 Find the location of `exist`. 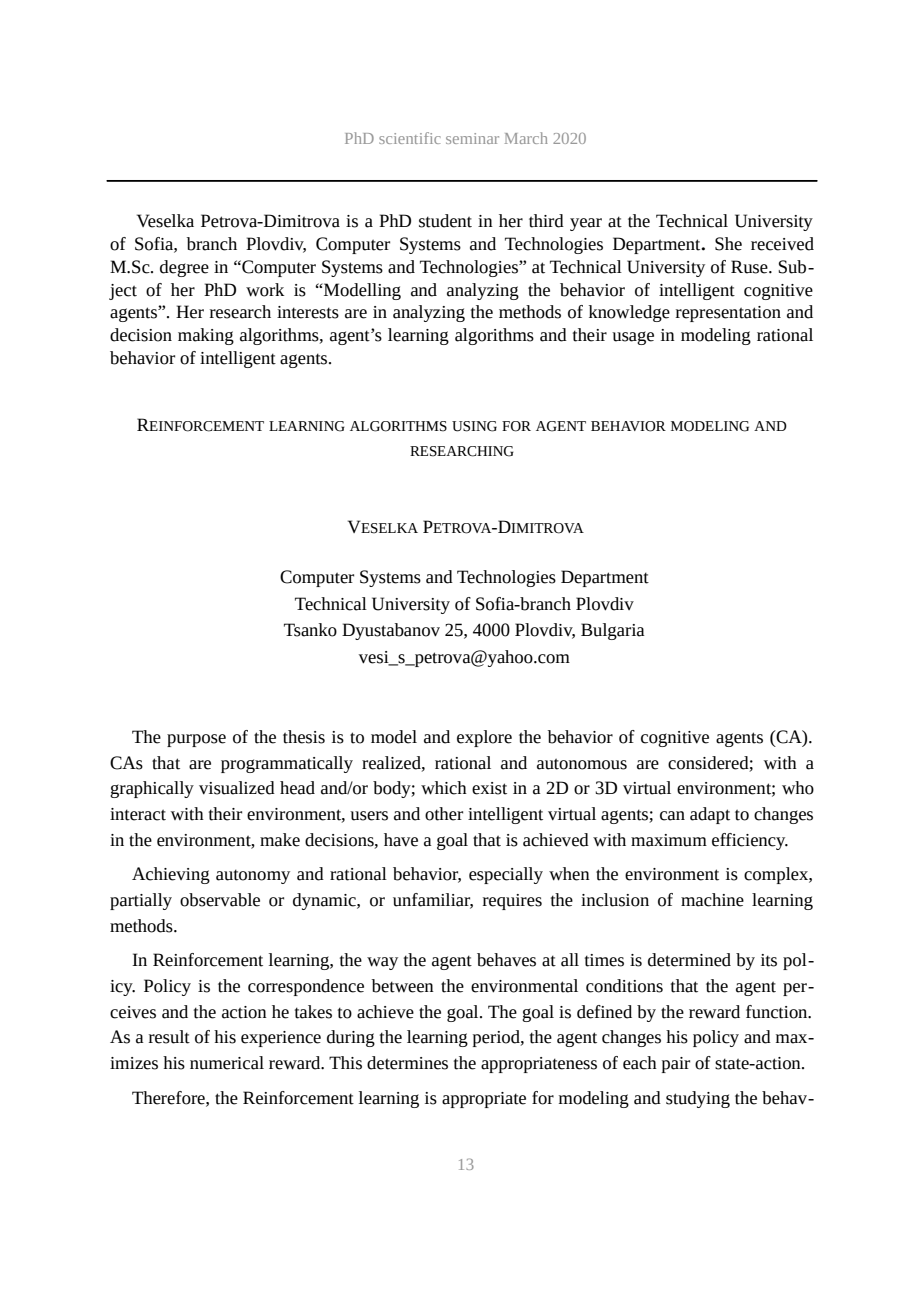

exist is located at coordinates (489, 788).
